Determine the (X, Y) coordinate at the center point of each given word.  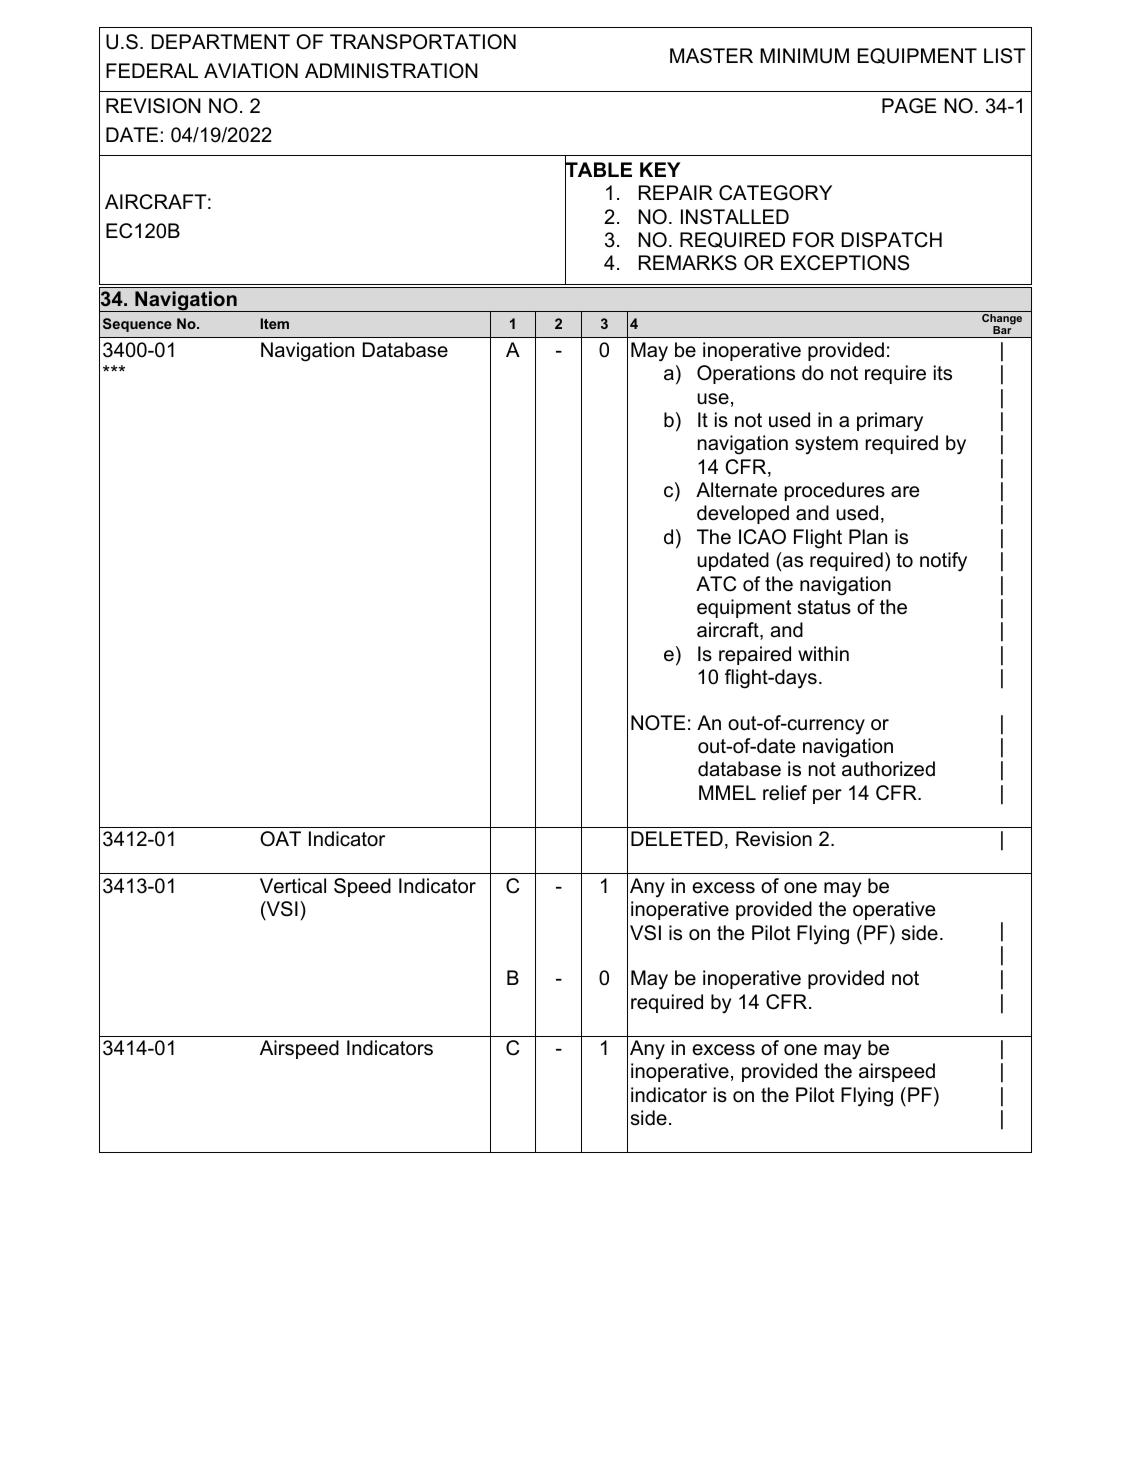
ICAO (762, 537)
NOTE (658, 723)
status (824, 607)
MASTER (711, 56)
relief (785, 793)
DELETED (677, 838)
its (943, 372)
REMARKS (688, 263)
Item (274, 323)
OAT (280, 839)
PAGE (909, 106)
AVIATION (251, 71)
